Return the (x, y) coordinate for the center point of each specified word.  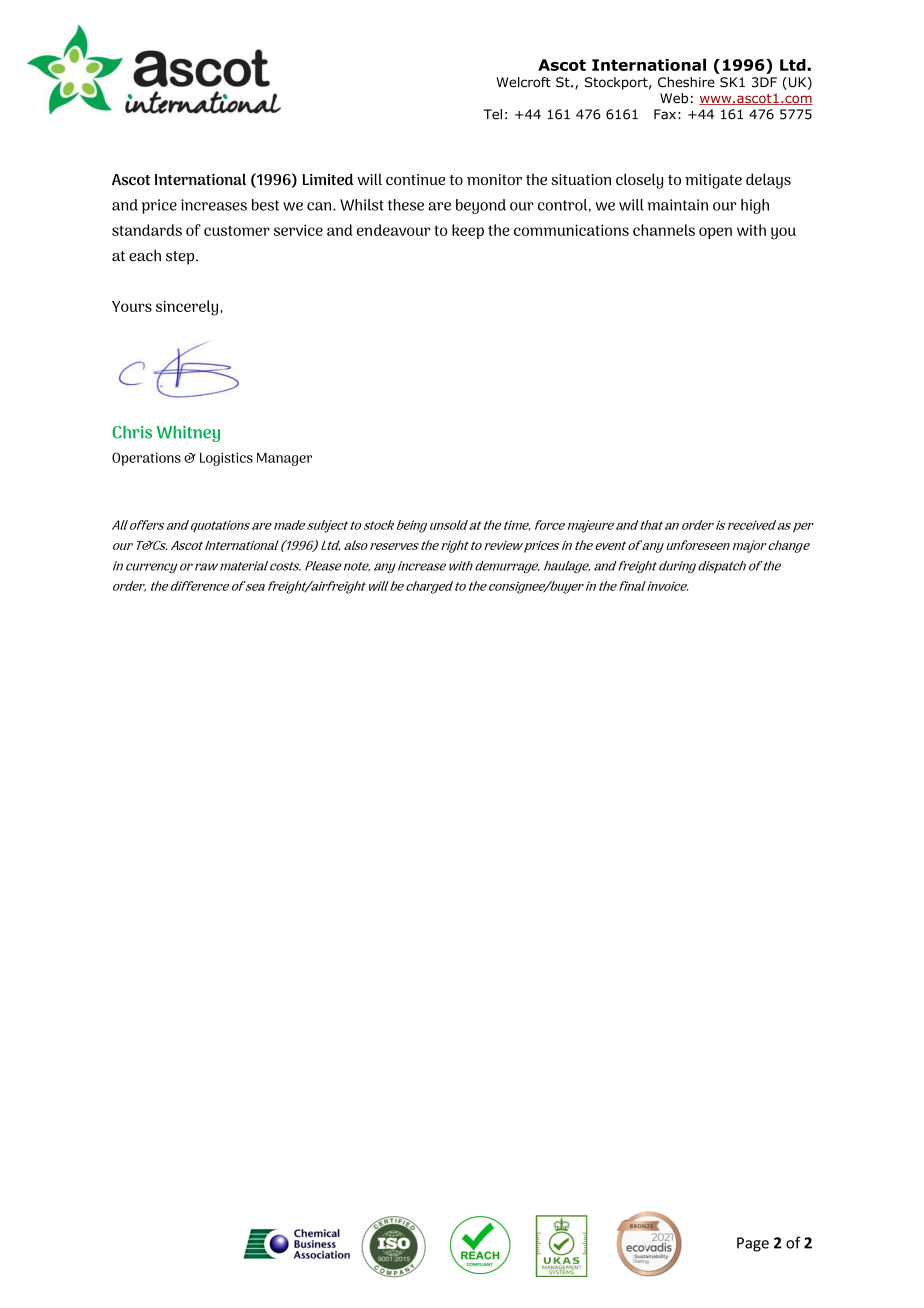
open (715, 233)
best (265, 205)
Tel (492, 114)
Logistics (226, 459)
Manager (284, 459)
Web (674, 98)
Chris (132, 432)
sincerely (188, 308)
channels (664, 230)
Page (753, 1244)
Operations (146, 459)
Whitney (188, 433)
